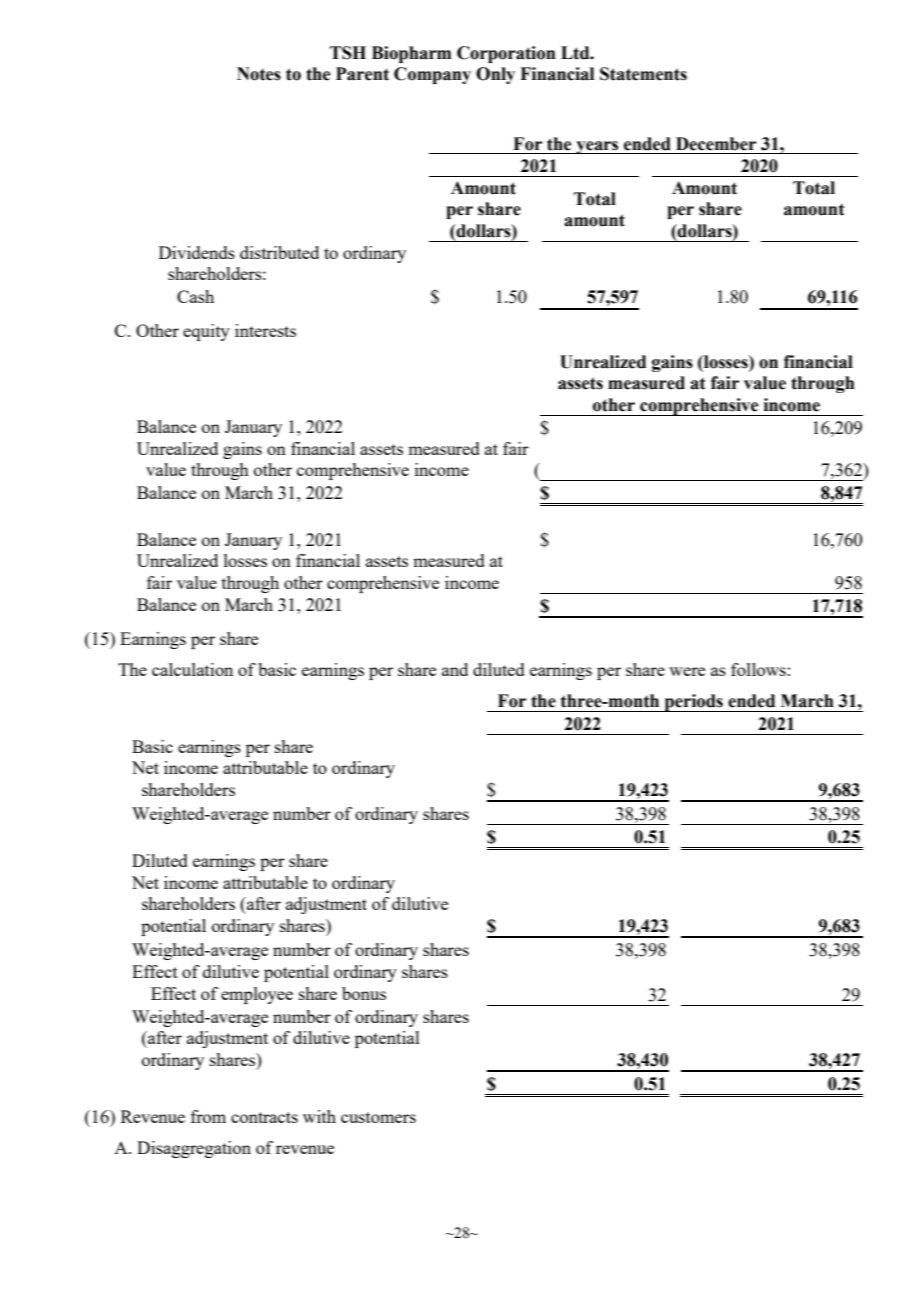 This image has width=924, height=1308. What do you see at coordinates (264, 1117) in the image?
I see `contracts` at bounding box center [264, 1117].
